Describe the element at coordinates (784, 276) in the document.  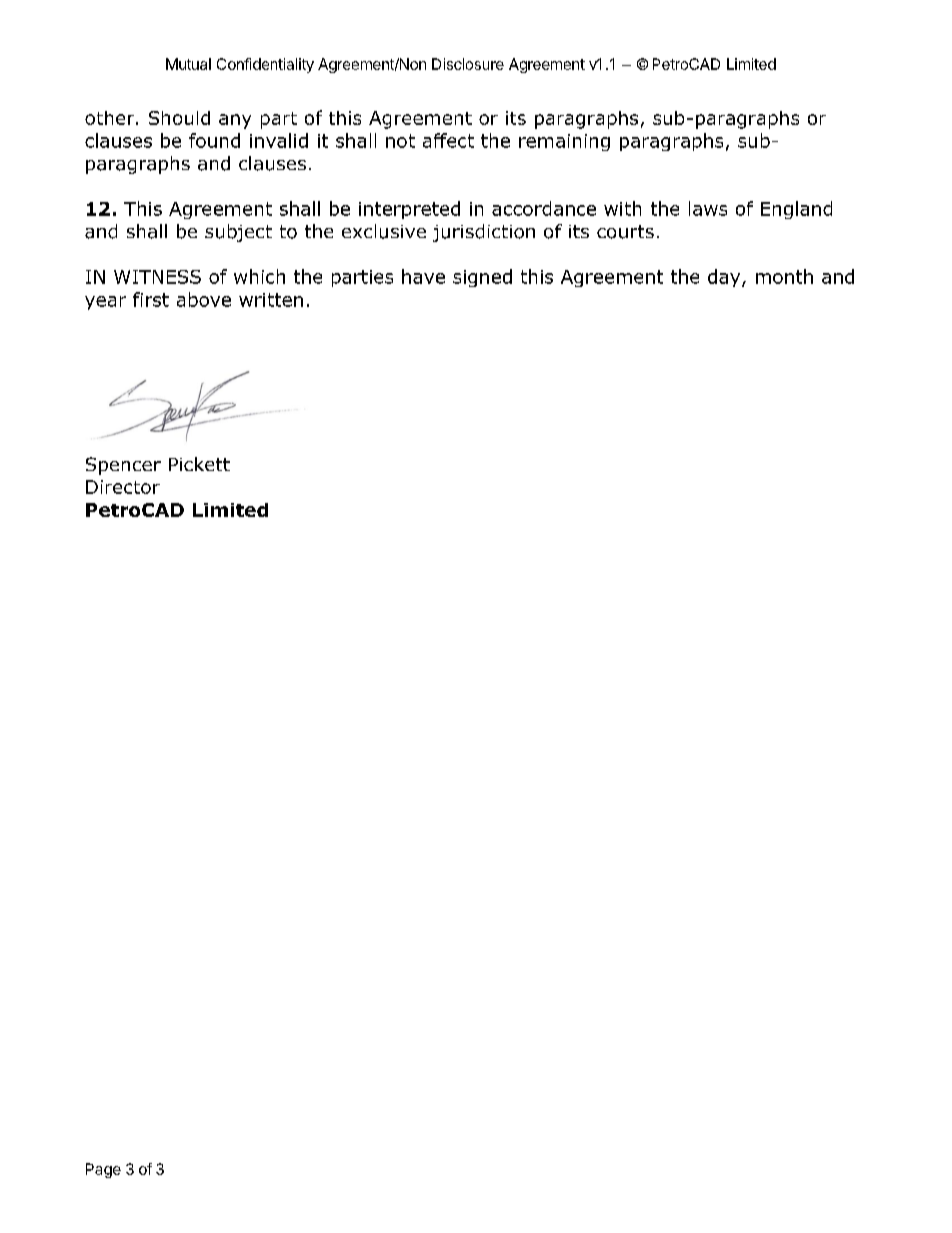
I see `month` at that location.
